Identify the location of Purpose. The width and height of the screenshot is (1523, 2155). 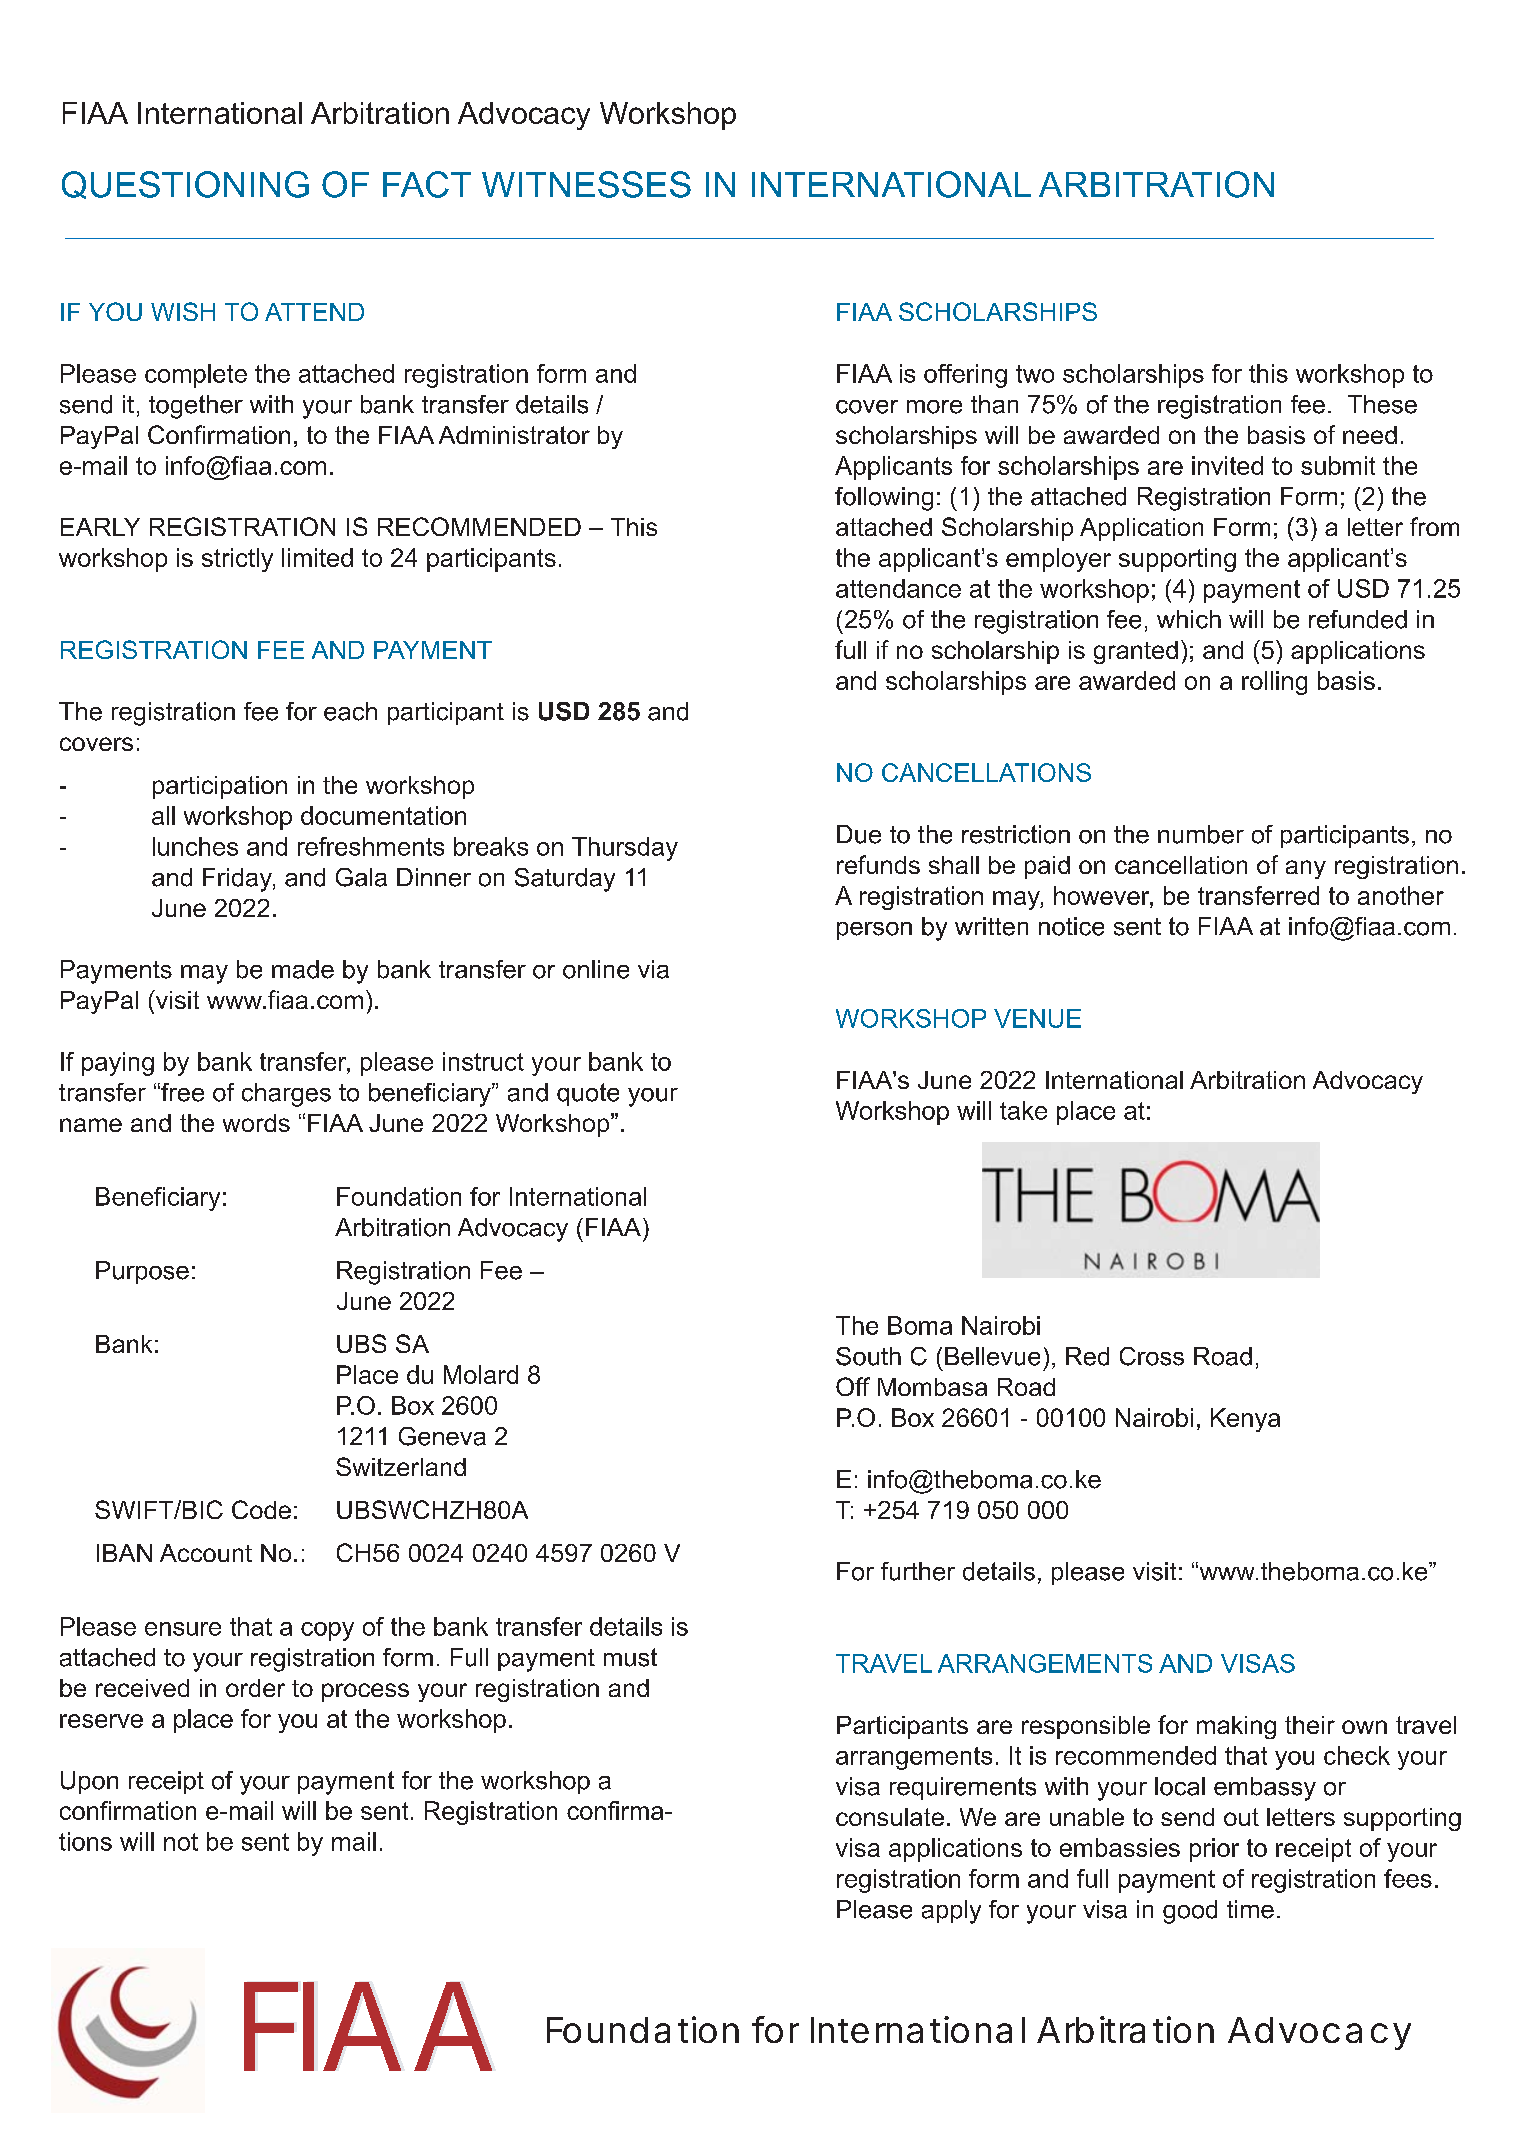
(142, 1272).
